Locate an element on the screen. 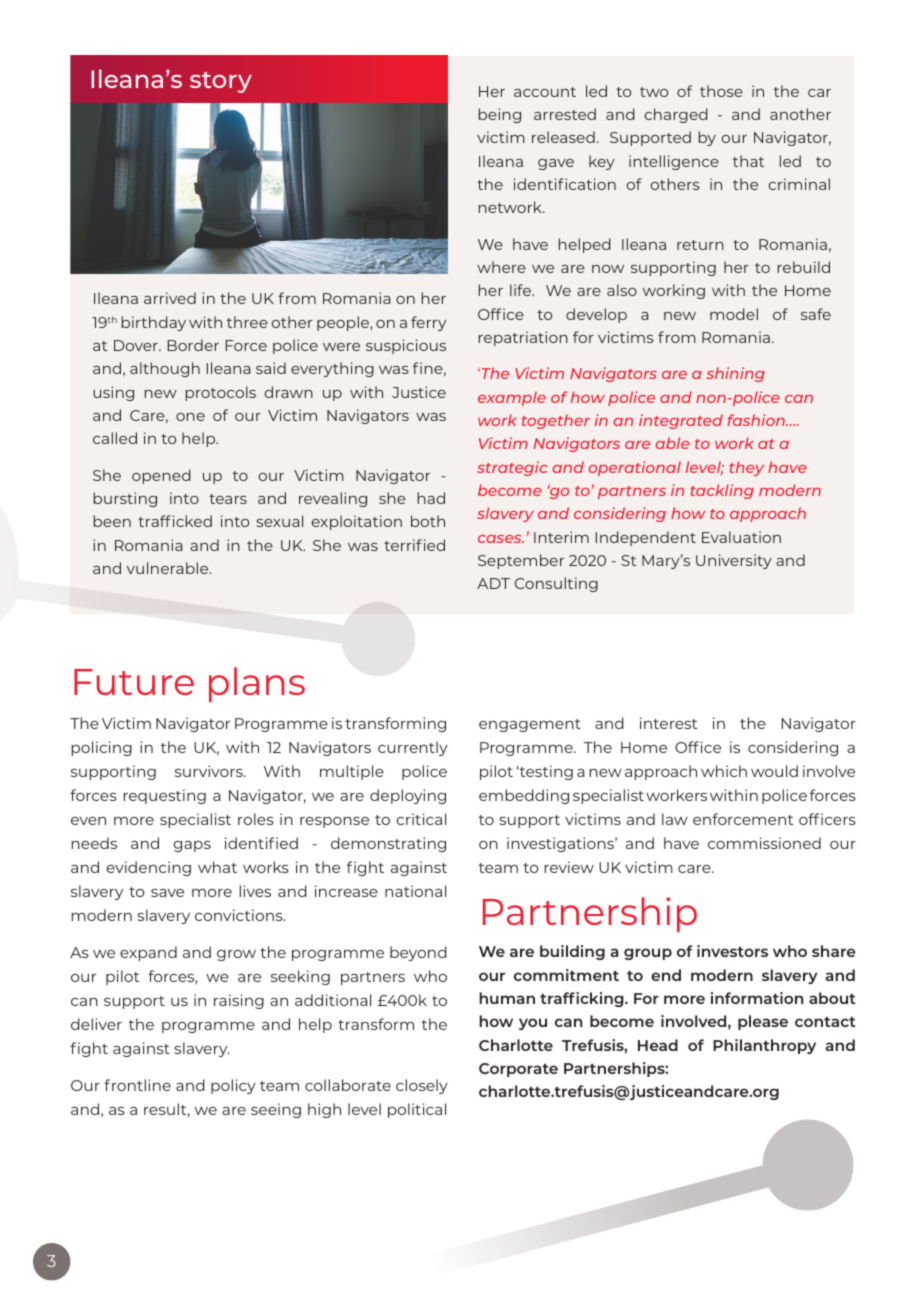 The height and width of the screenshot is (1308, 924). University is located at coordinates (734, 561).
